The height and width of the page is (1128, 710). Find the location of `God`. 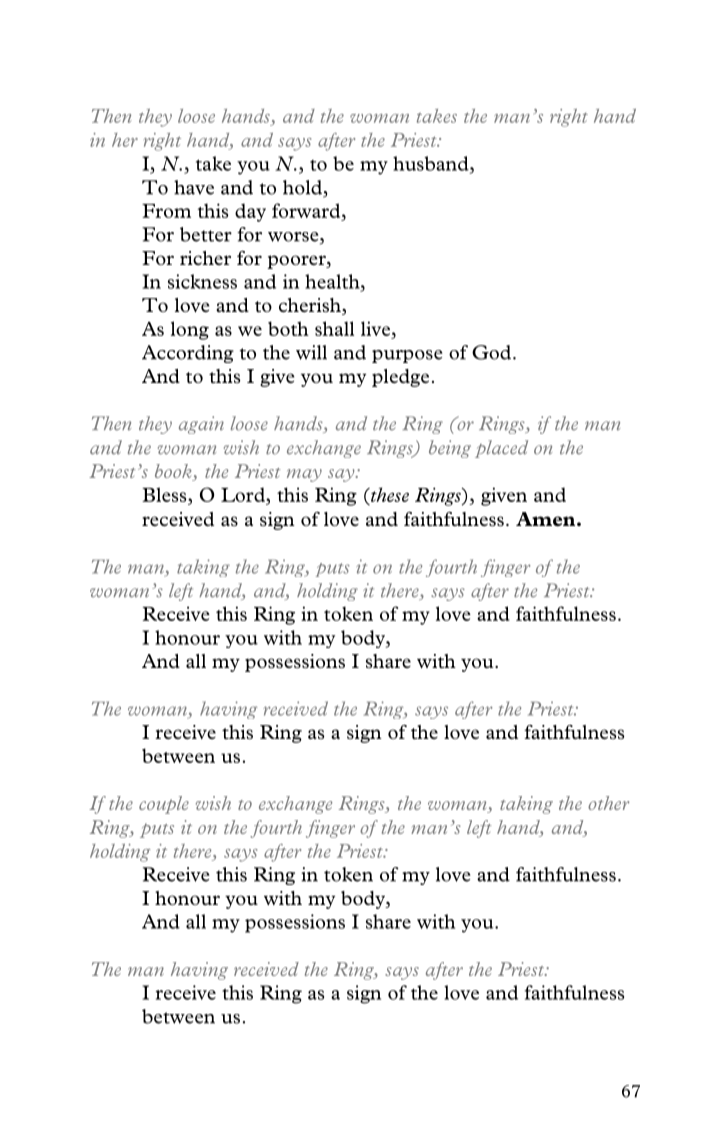

God is located at coordinates (491, 352).
